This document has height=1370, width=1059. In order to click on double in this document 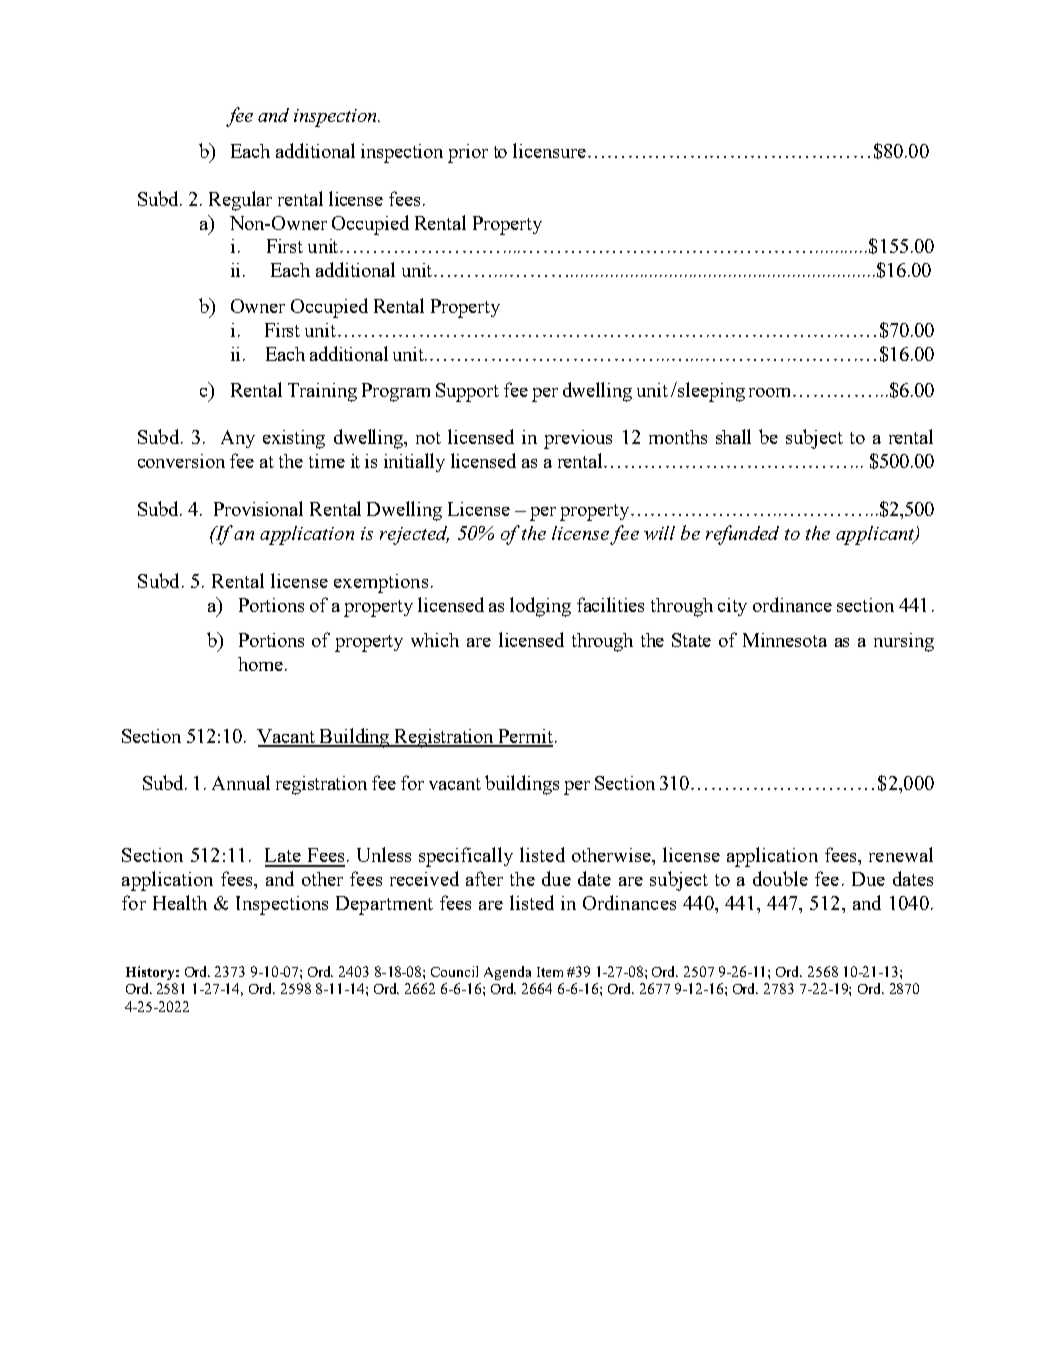, I will do `click(780, 878)`.
